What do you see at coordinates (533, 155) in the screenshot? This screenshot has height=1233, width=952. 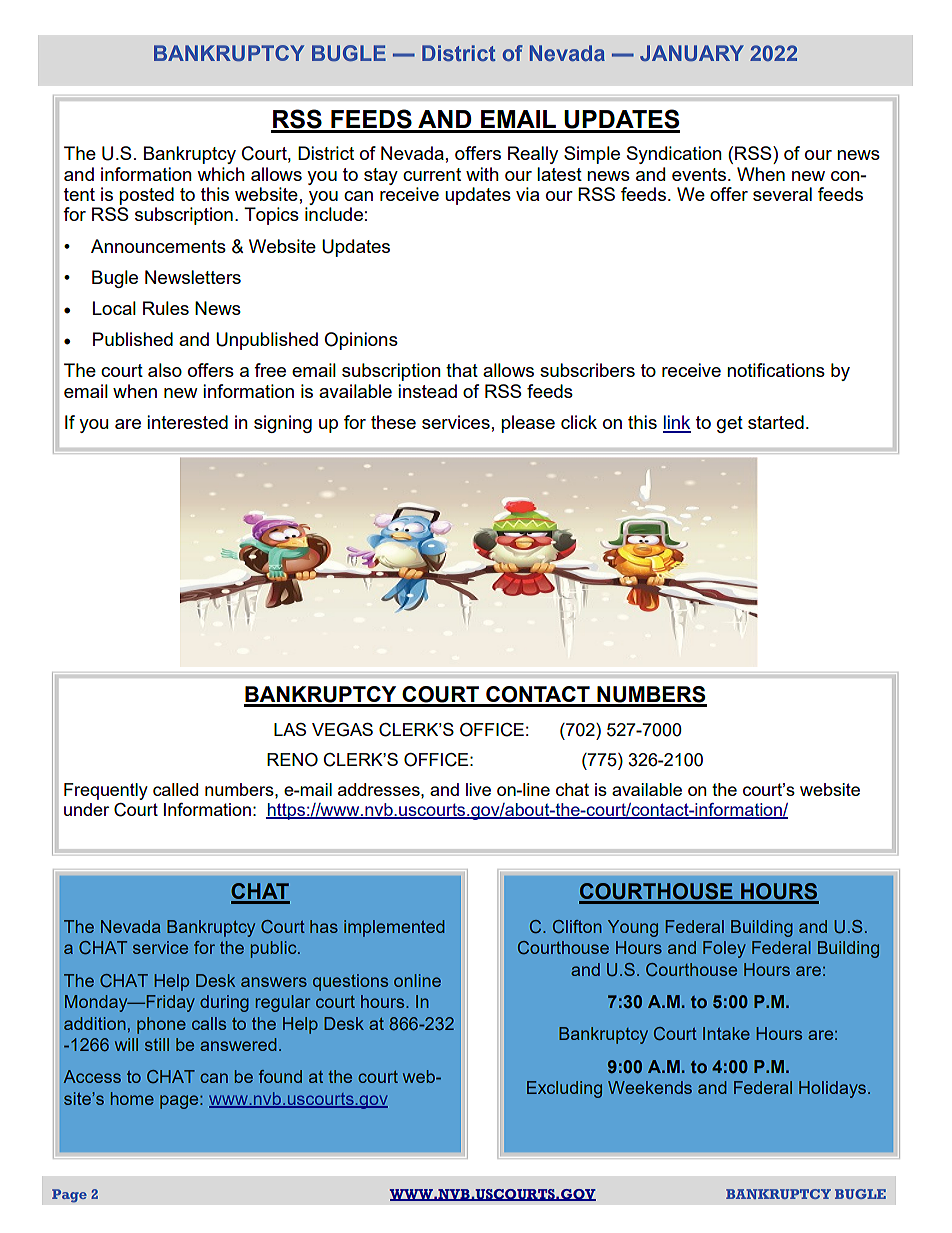 I see `Really` at bounding box center [533, 155].
